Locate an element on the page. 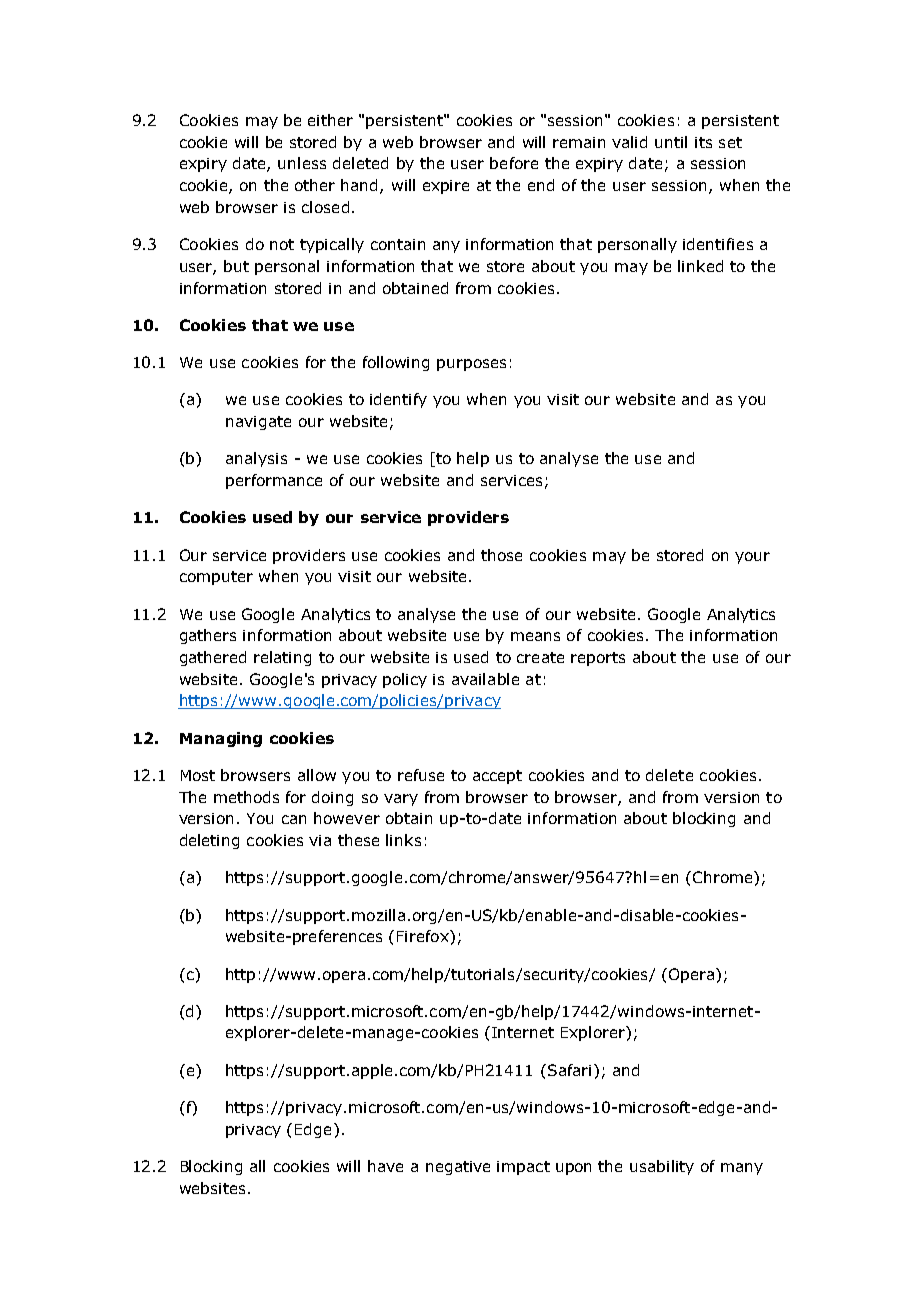 This page has height=1308, width=924. available is located at coordinates (485, 679).
